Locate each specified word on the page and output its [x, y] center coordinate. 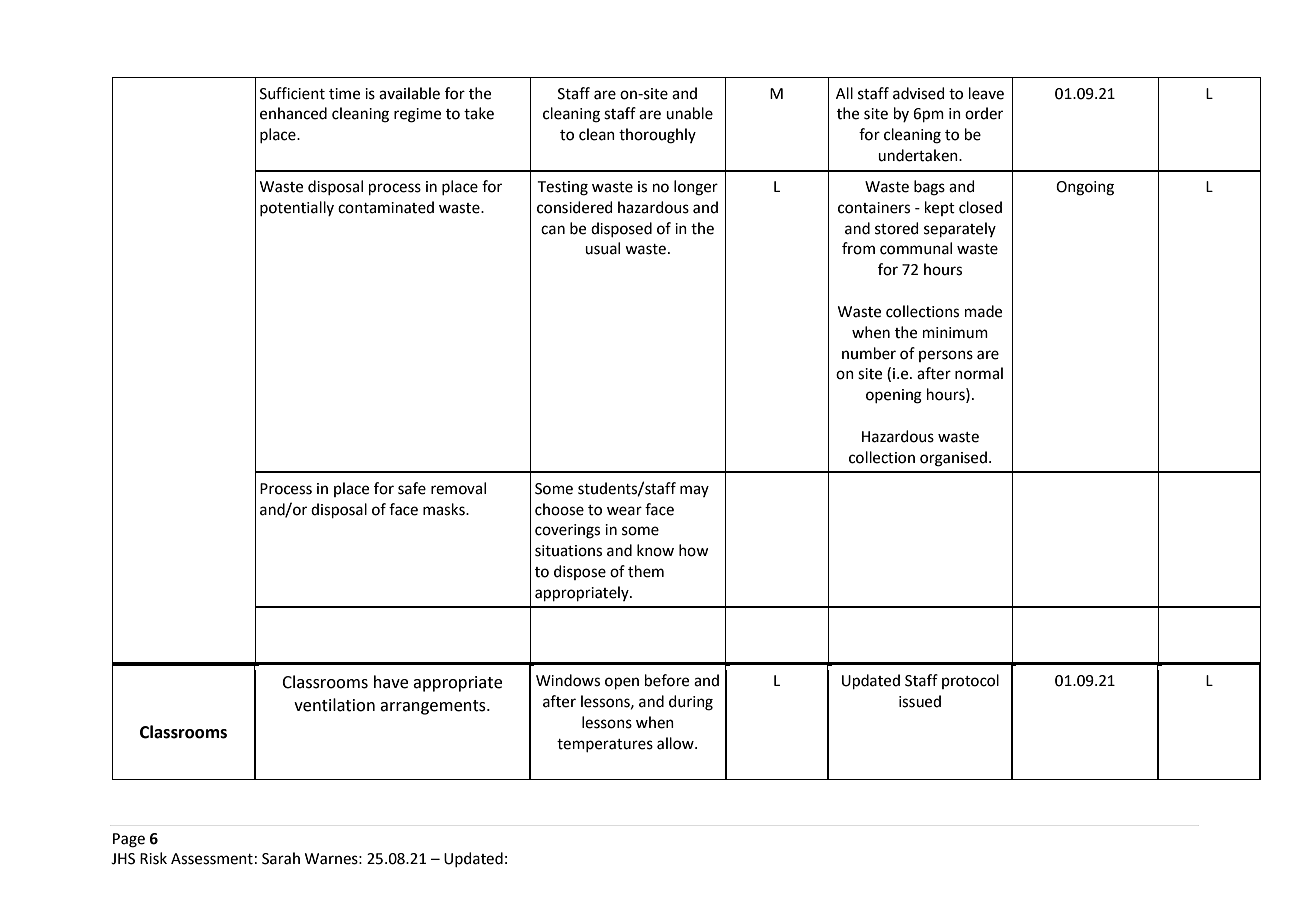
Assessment [212, 859]
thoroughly [657, 136]
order [984, 113]
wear [624, 511]
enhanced [293, 113]
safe [412, 488]
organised [953, 459]
